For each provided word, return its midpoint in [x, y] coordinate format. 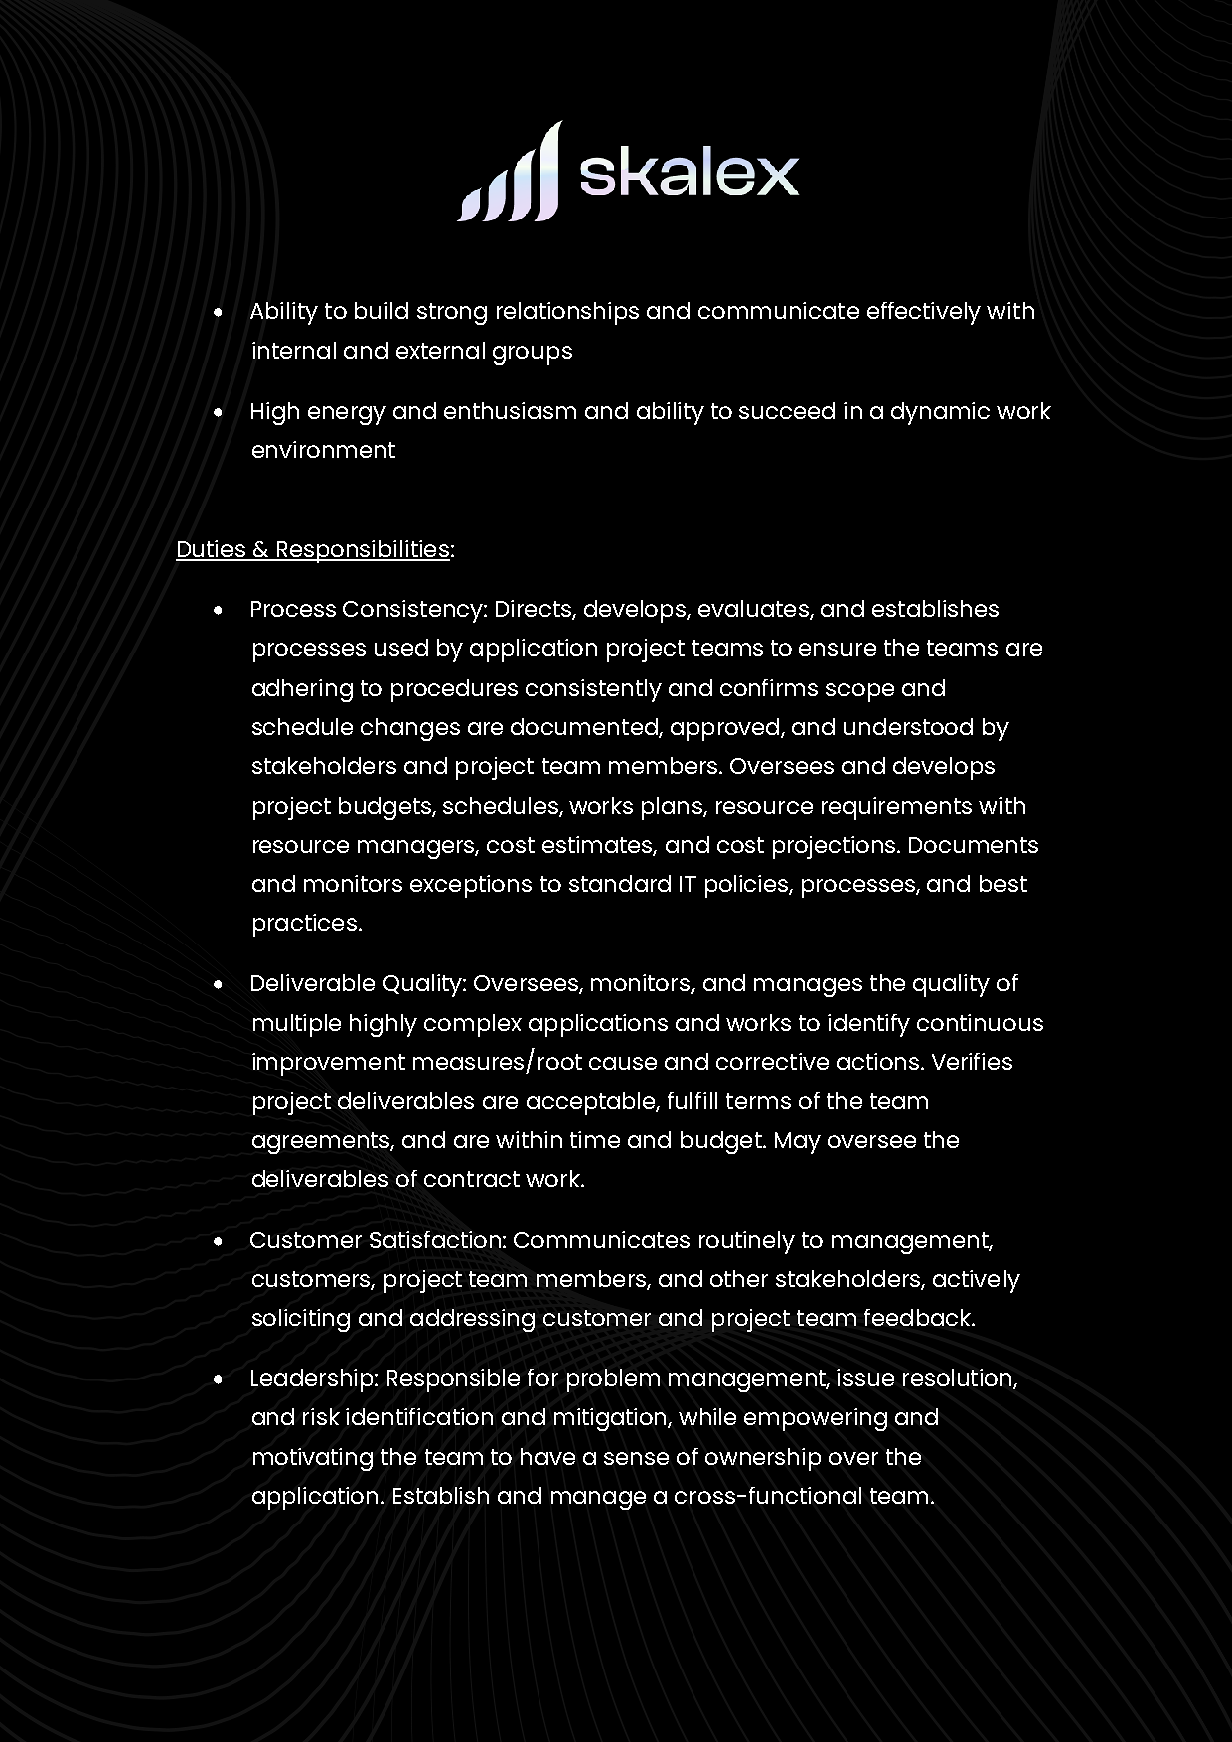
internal [294, 350]
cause [623, 1063]
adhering [302, 690]
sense [636, 1458]
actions [878, 1061]
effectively [924, 313]
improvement [328, 1064]
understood [908, 726]
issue [865, 1377]
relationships [568, 313]
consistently [594, 690]
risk [321, 1416]
